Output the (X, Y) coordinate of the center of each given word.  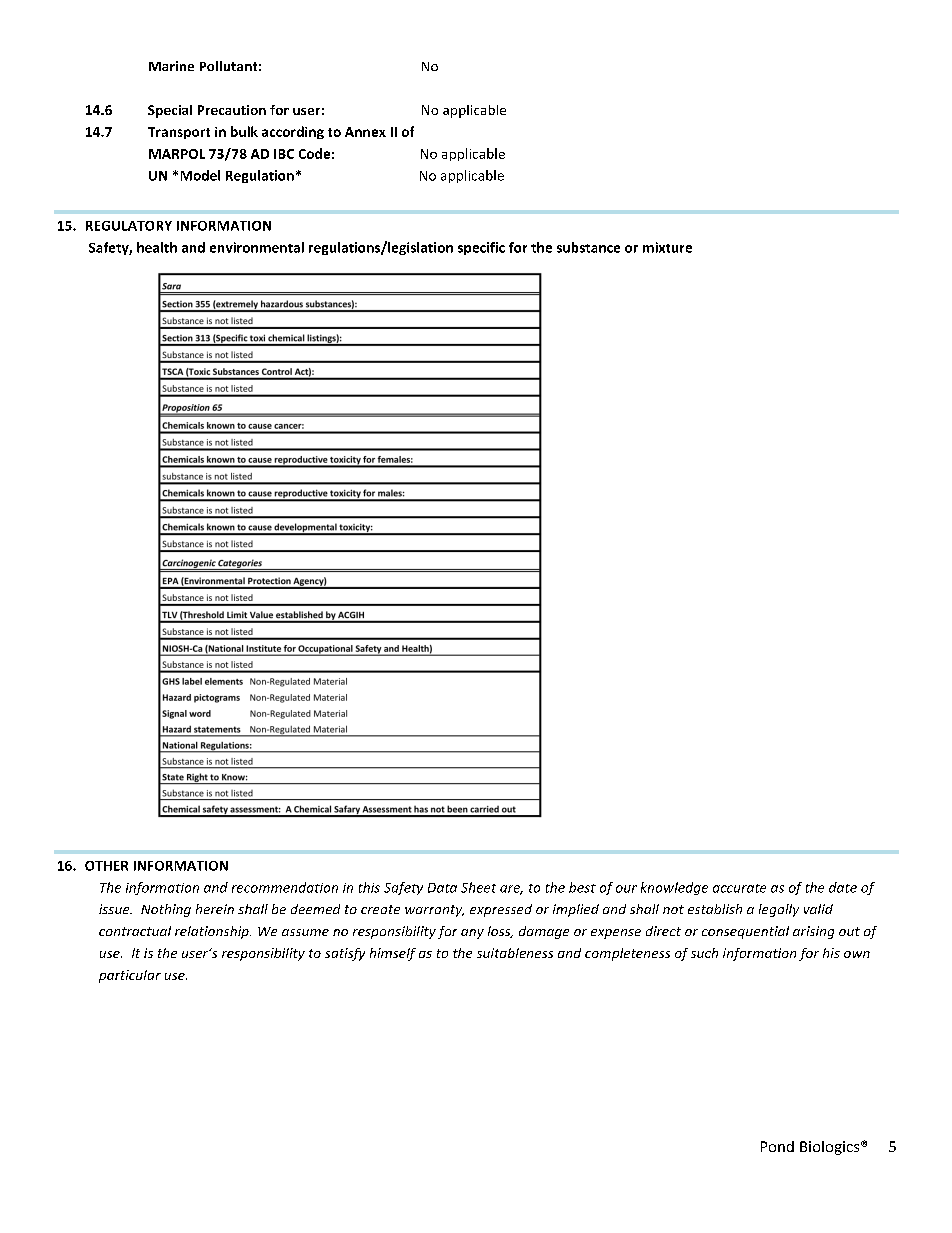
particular (130, 976)
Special (170, 111)
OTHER (106, 866)
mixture (667, 247)
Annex (365, 132)
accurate (739, 888)
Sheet (478, 887)
